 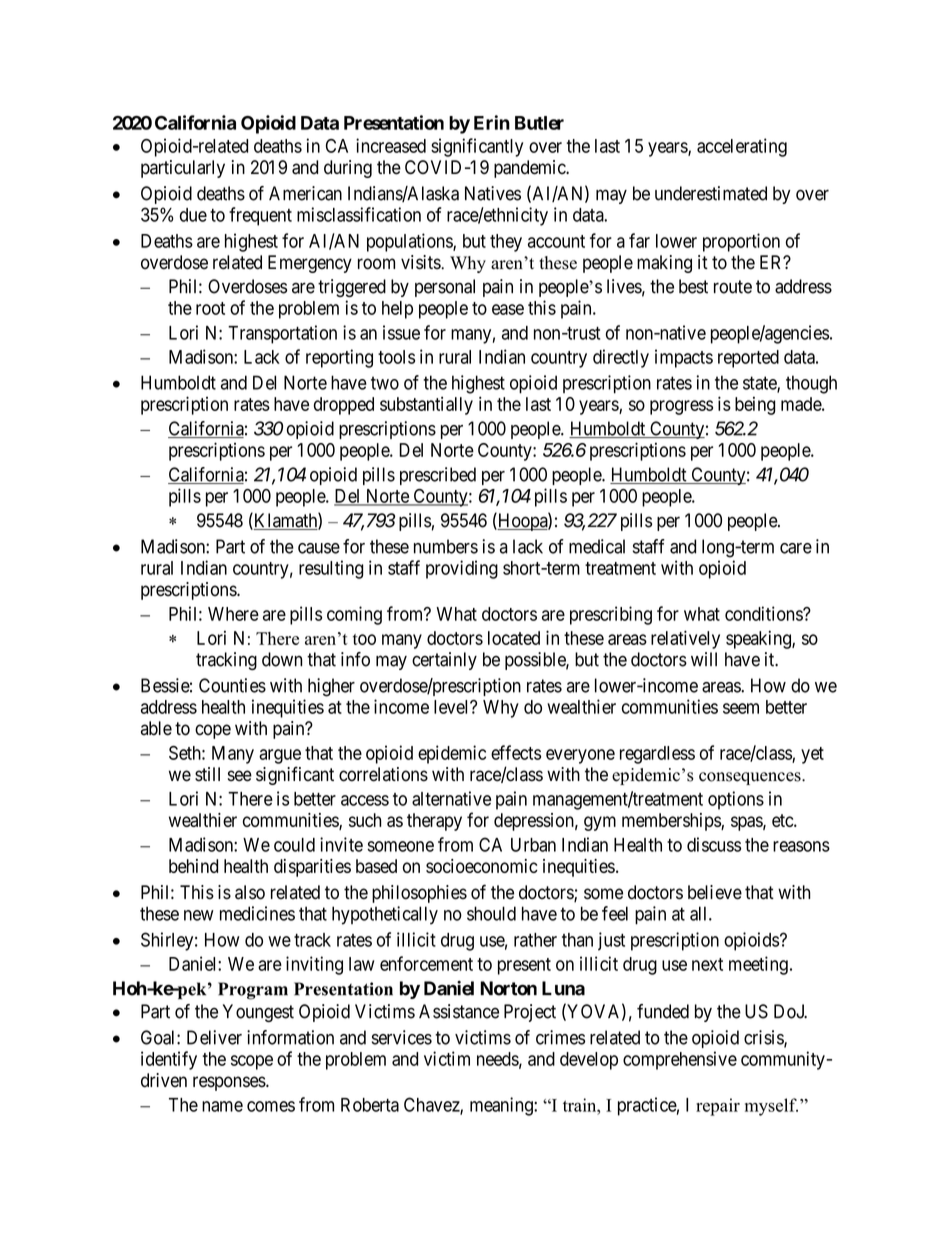 What do you see at coordinates (718, 1107) in the screenshot?
I see `repair` at bounding box center [718, 1107].
